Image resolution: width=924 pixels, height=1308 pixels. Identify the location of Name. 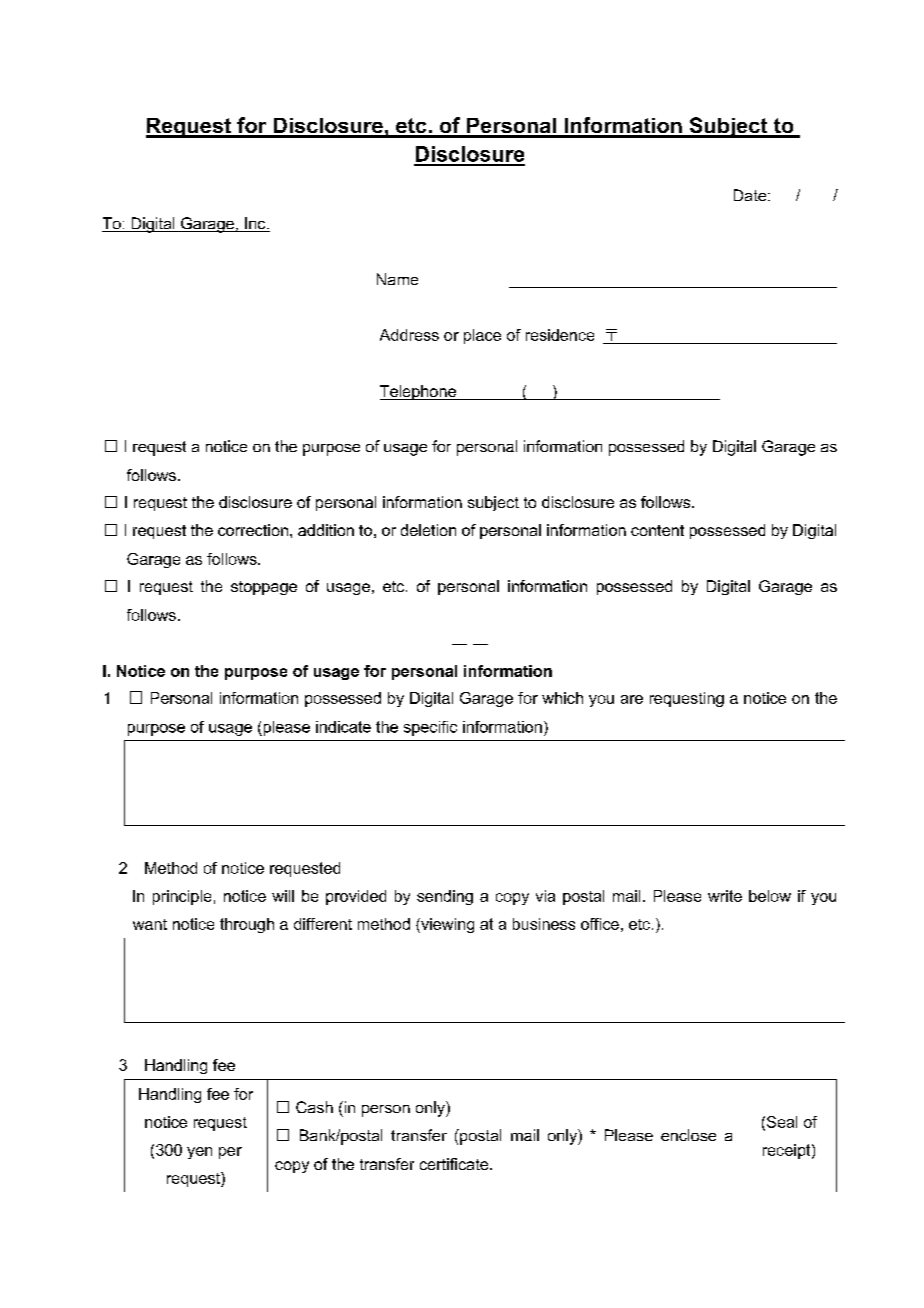
(397, 279).
